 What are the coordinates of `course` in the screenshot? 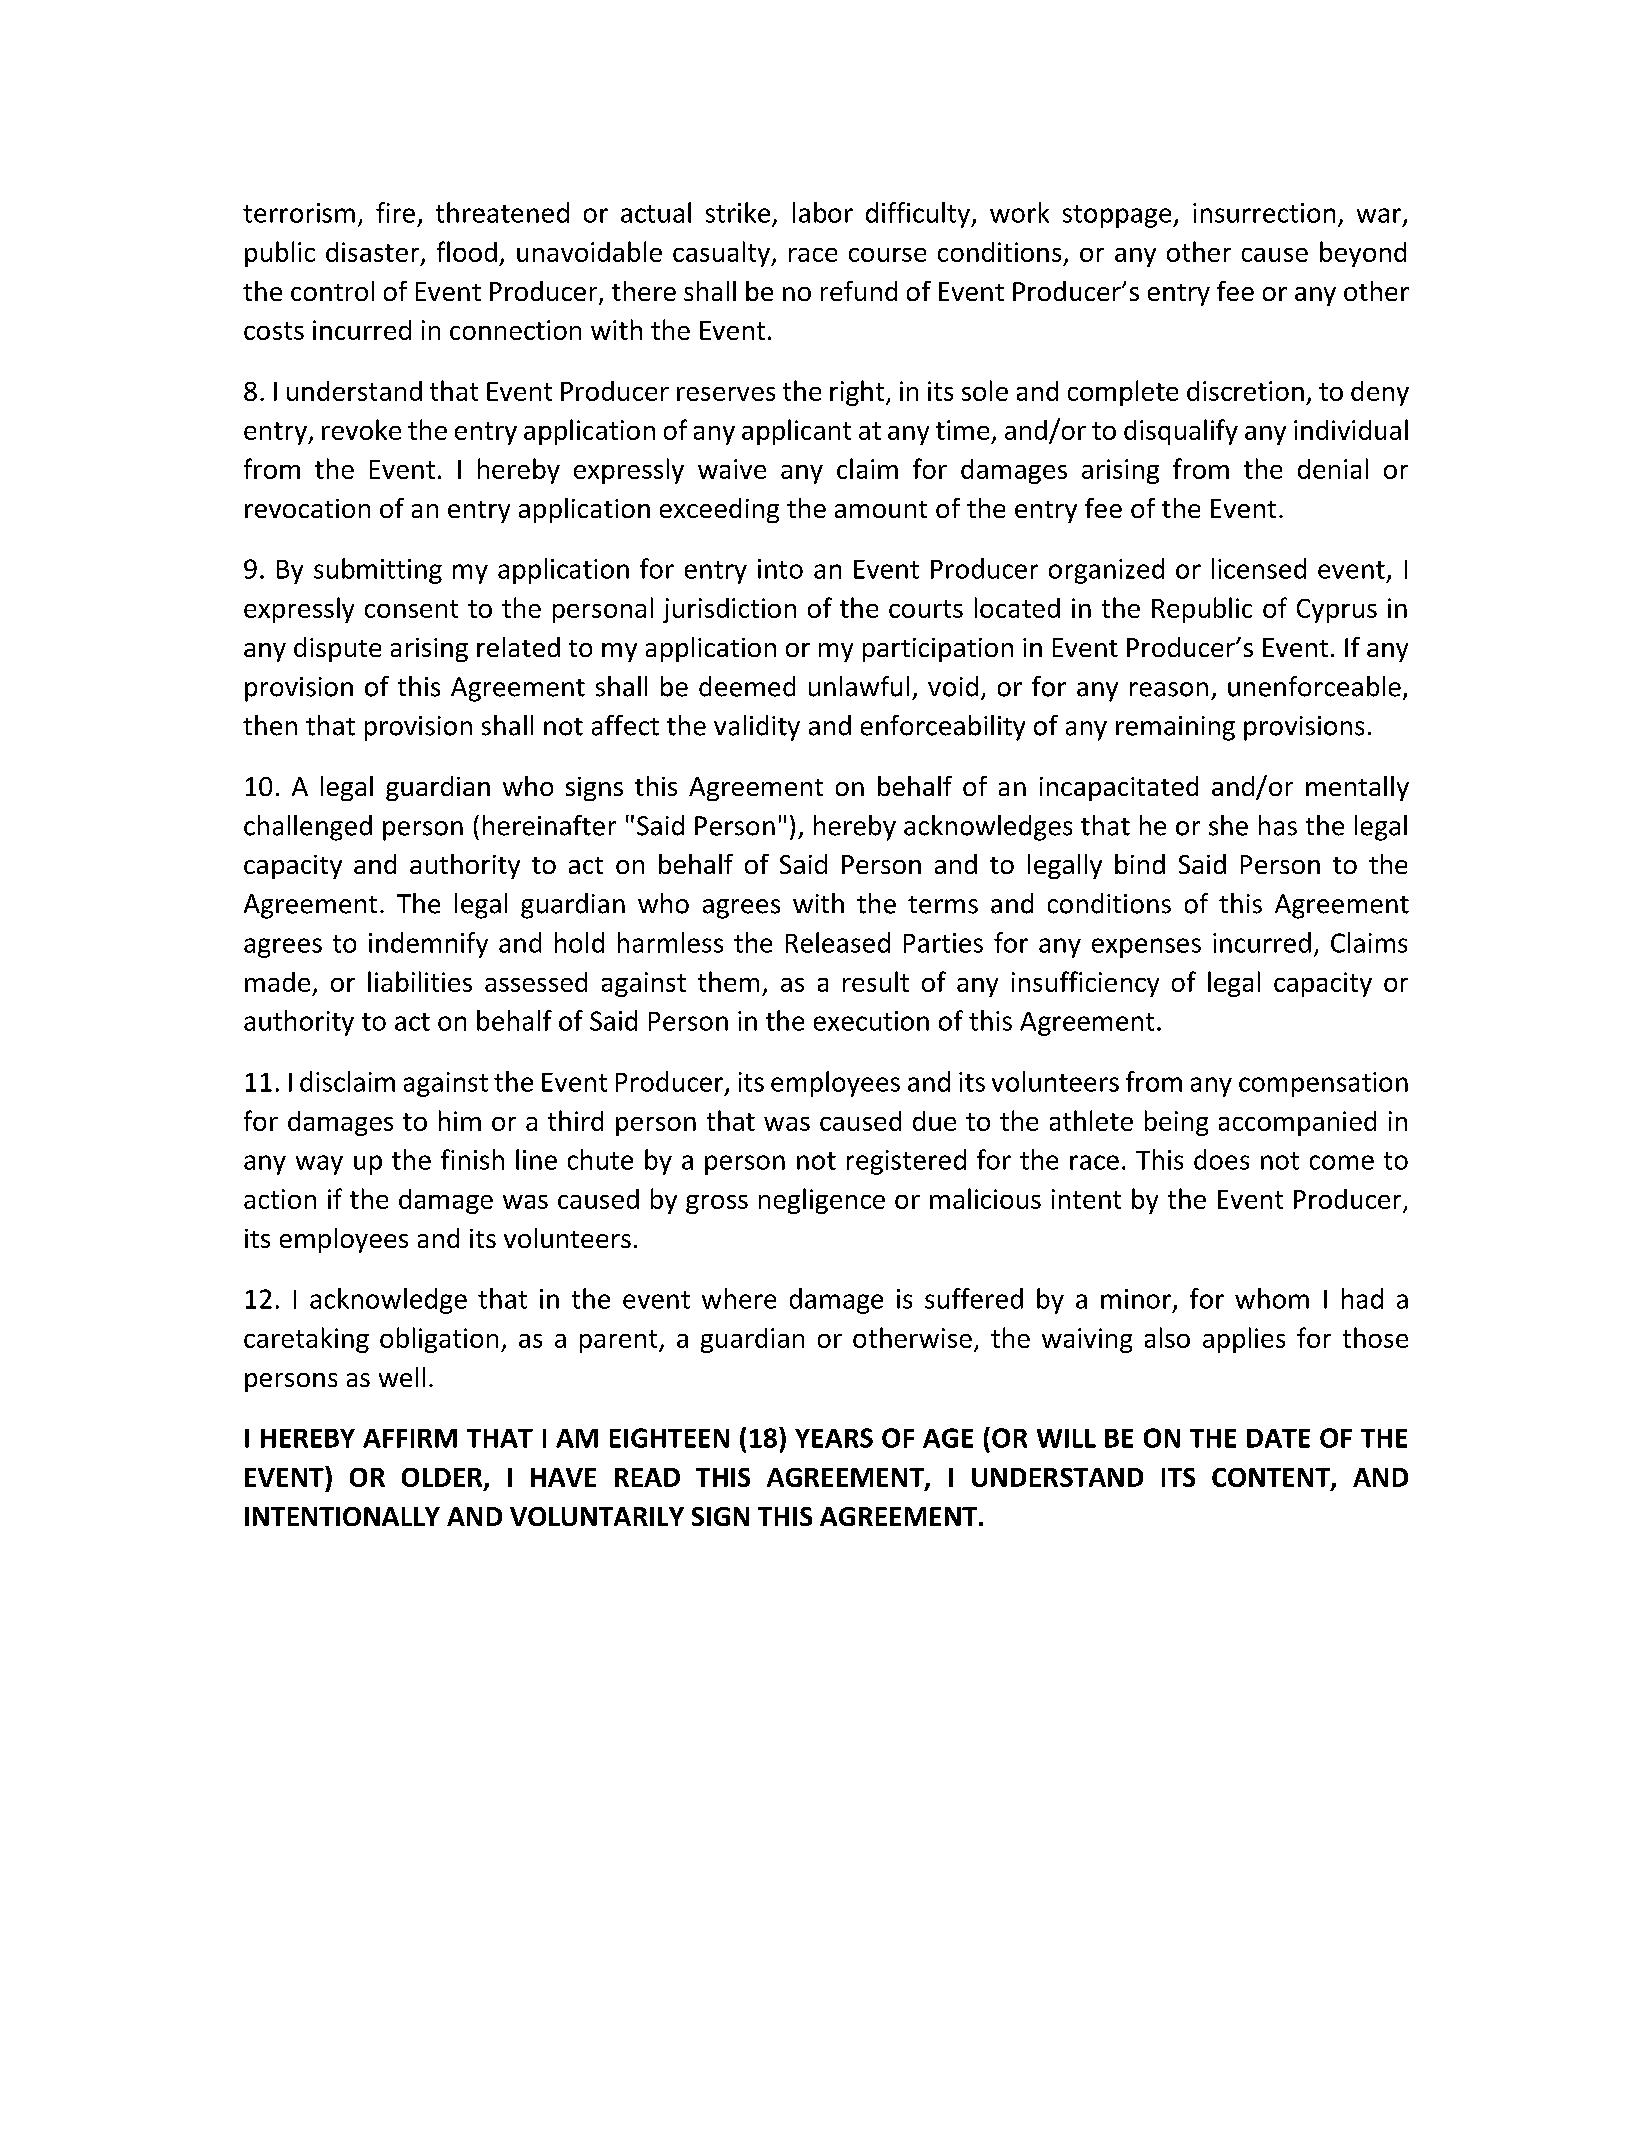 It's located at (887, 255).
